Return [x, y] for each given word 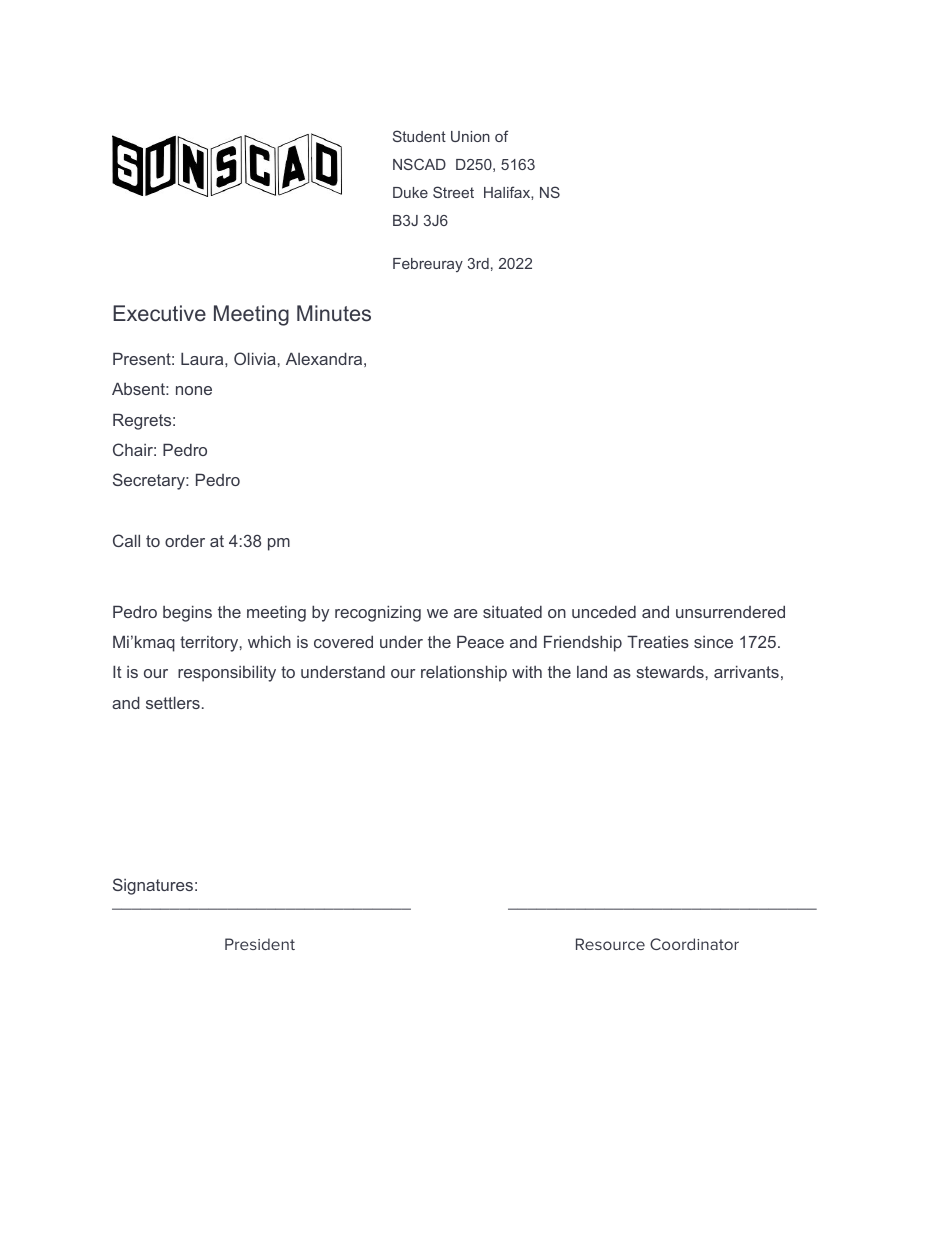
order [185, 540]
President [260, 944]
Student [419, 136]
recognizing [378, 613]
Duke [410, 192]
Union [470, 136]
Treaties [658, 641]
